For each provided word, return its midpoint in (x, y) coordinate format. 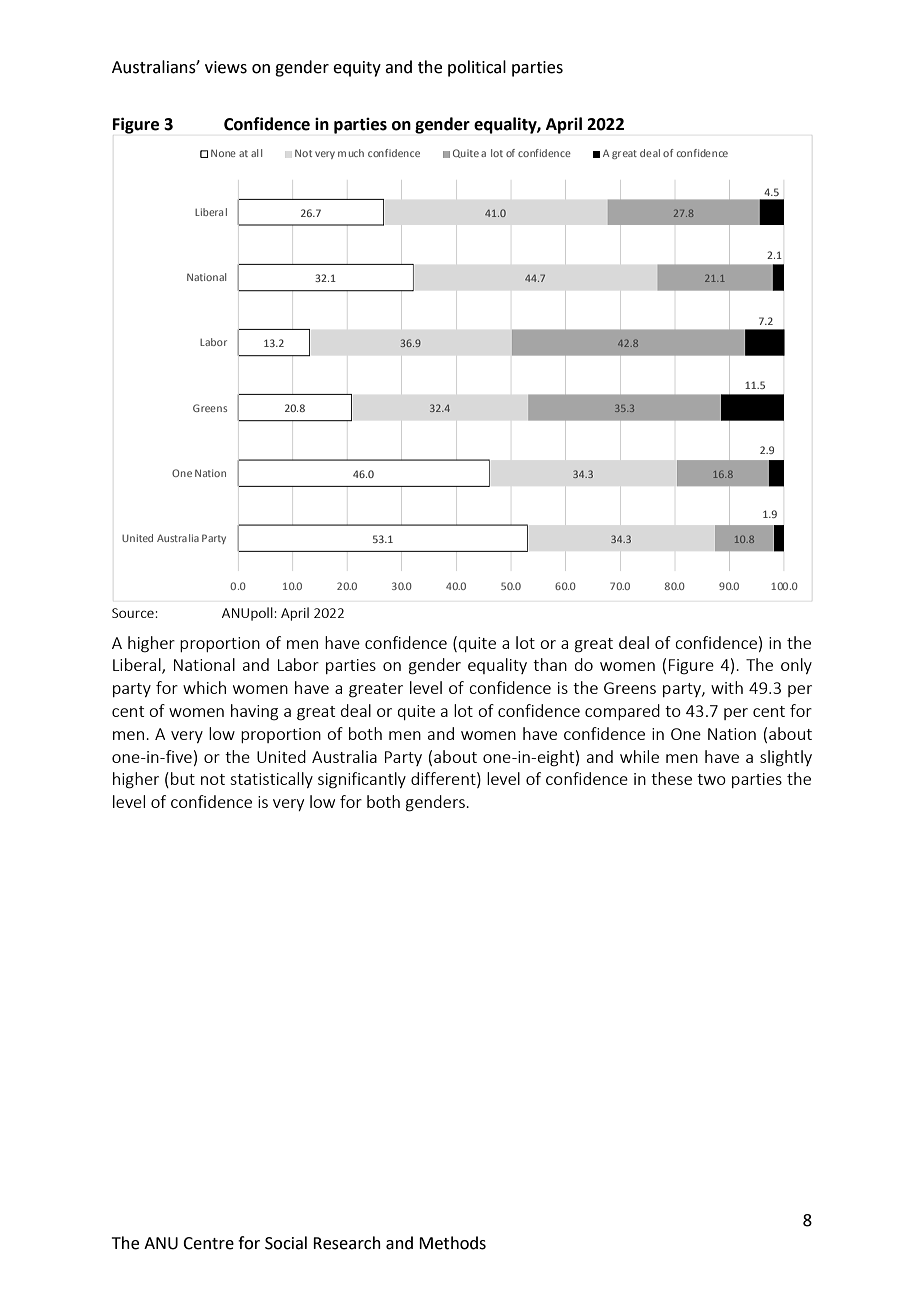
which (204, 687)
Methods (452, 1243)
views (226, 67)
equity (357, 69)
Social (286, 1243)
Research (347, 1243)
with (727, 687)
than (550, 664)
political (477, 68)
